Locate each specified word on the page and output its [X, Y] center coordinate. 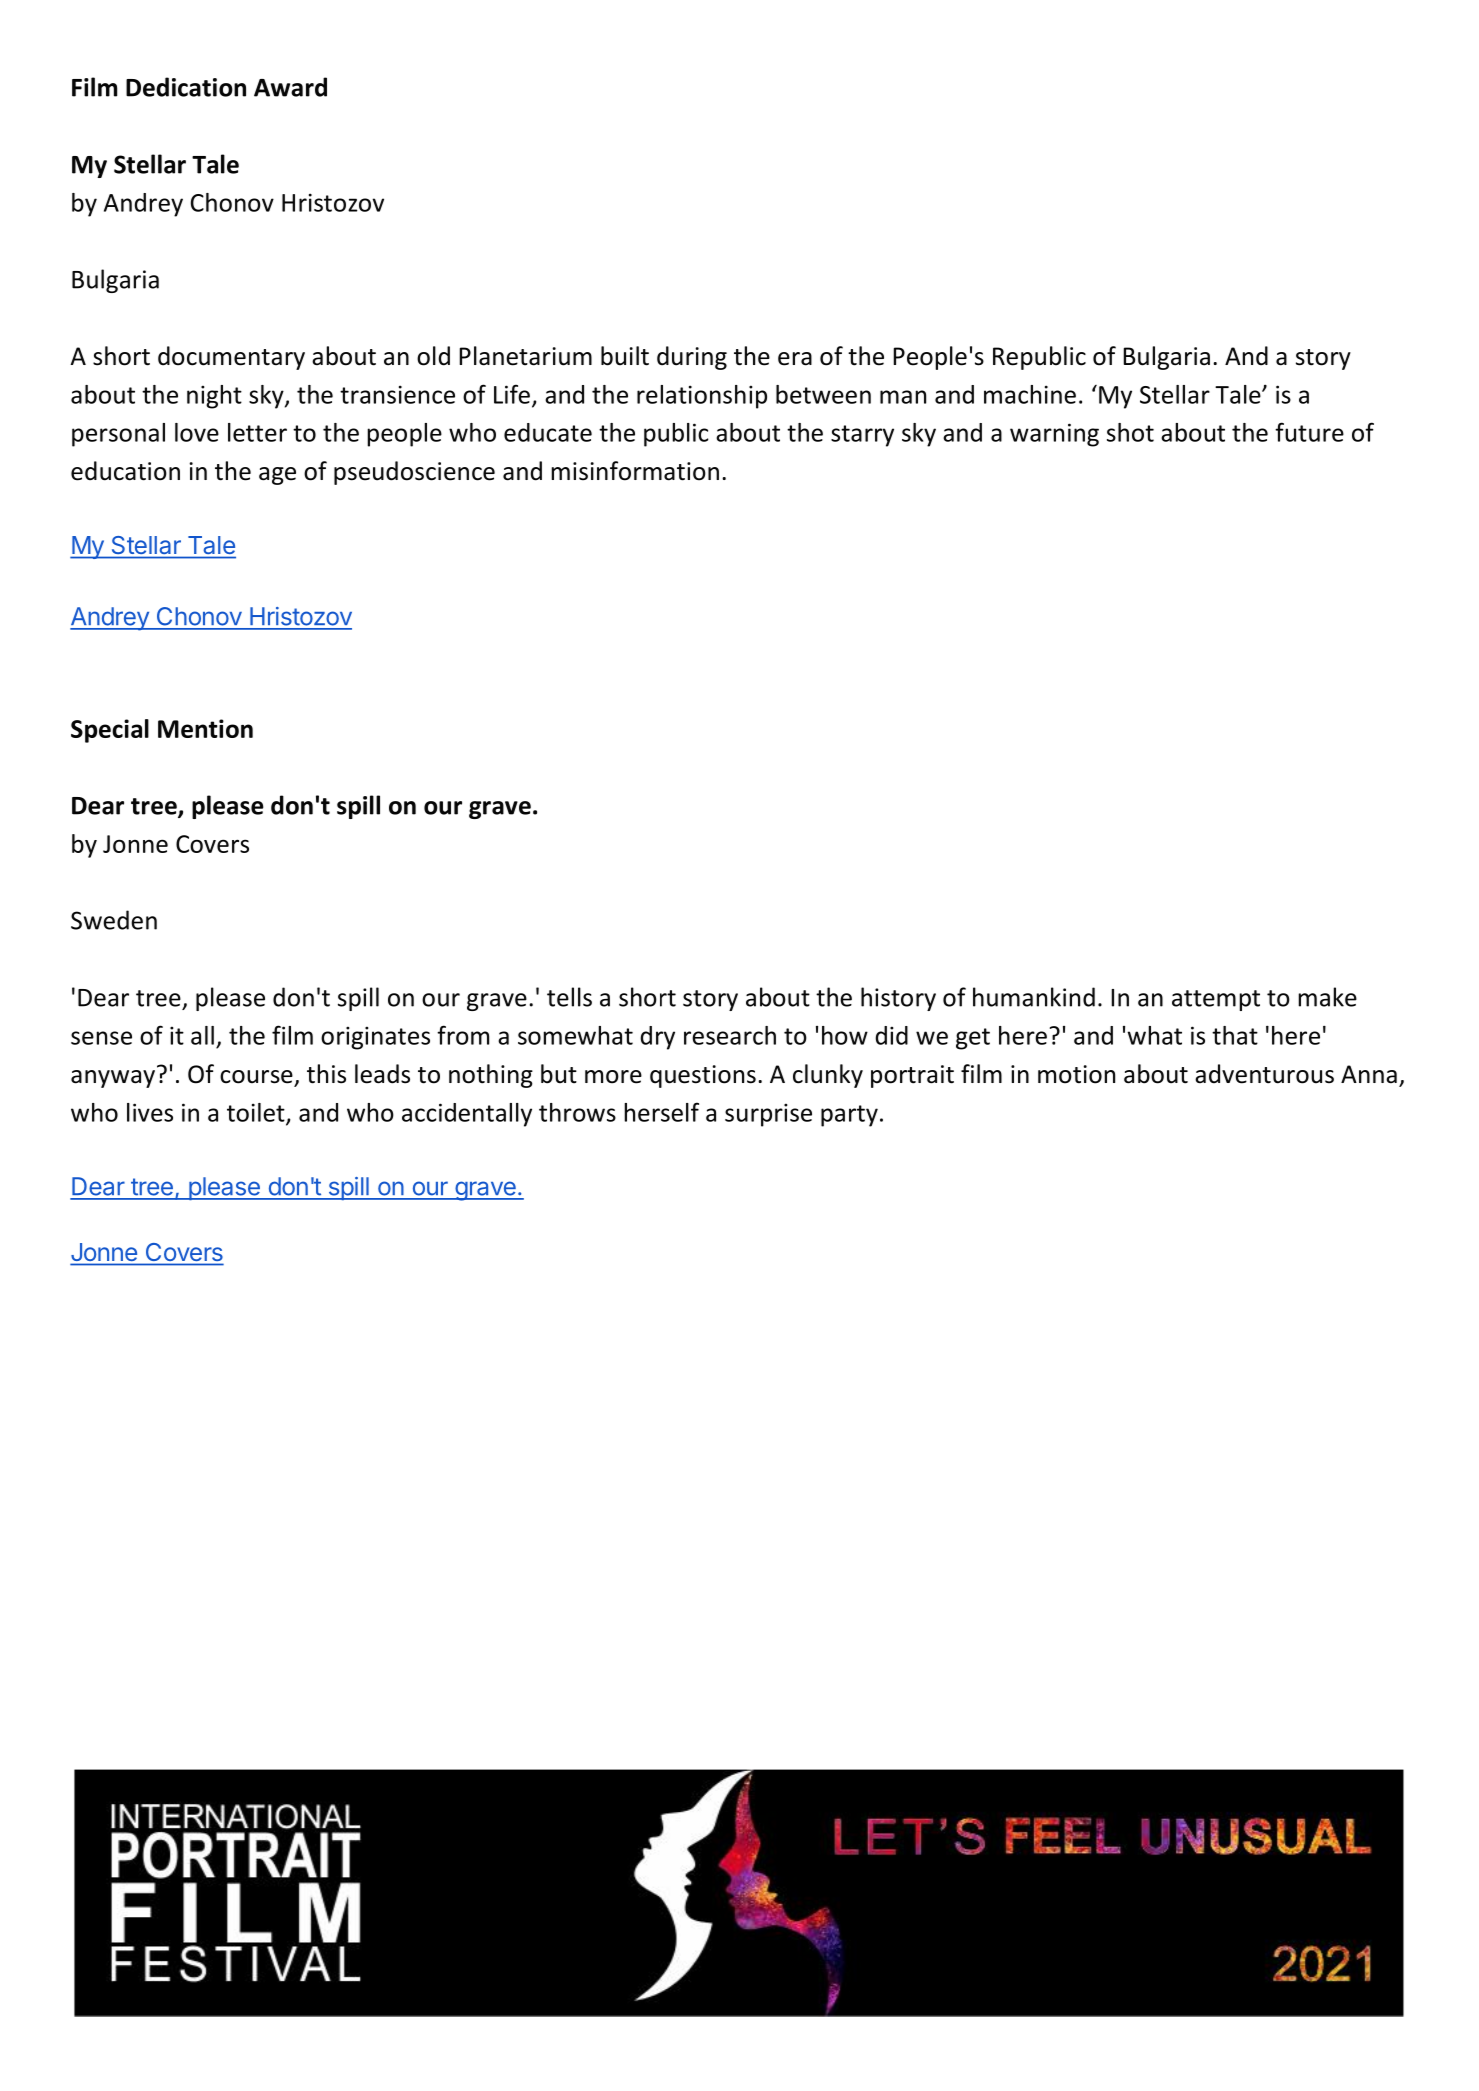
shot [1130, 432]
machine [1030, 394]
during [692, 358]
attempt [1216, 1000]
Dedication [186, 87]
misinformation [635, 471]
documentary [231, 358]
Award [290, 87]
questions [703, 1076]
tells [569, 997]
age [277, 476]
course [256, 1077]
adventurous [1264, 1074]
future [1309, 432]
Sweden [114, 920]
